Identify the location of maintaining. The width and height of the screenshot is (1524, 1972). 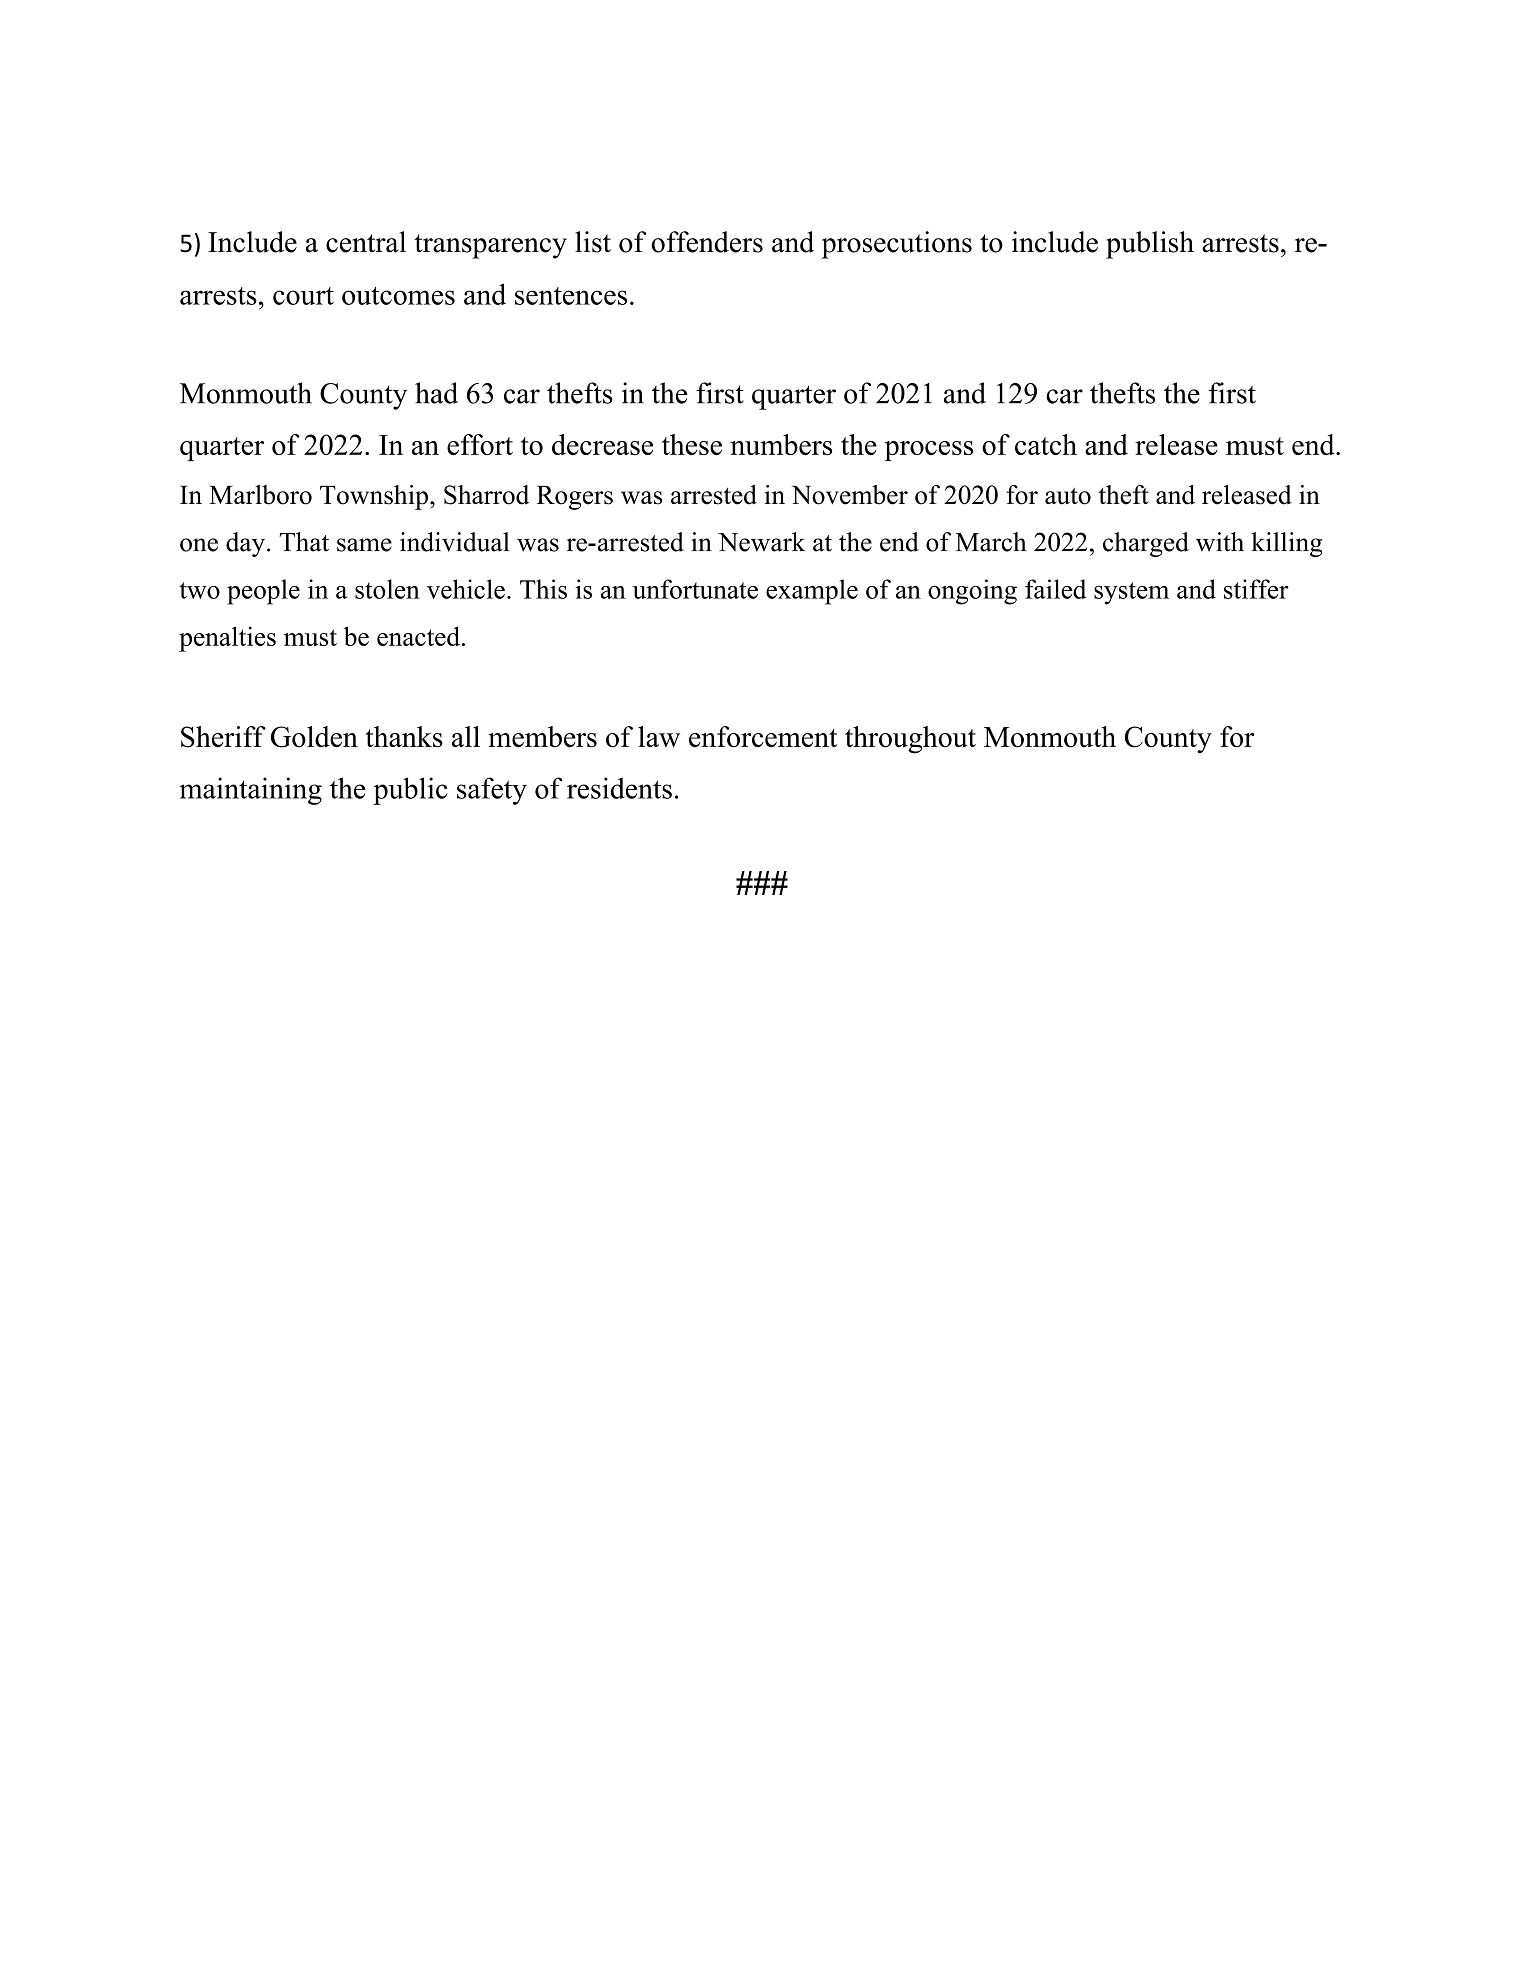
(250, 791).
